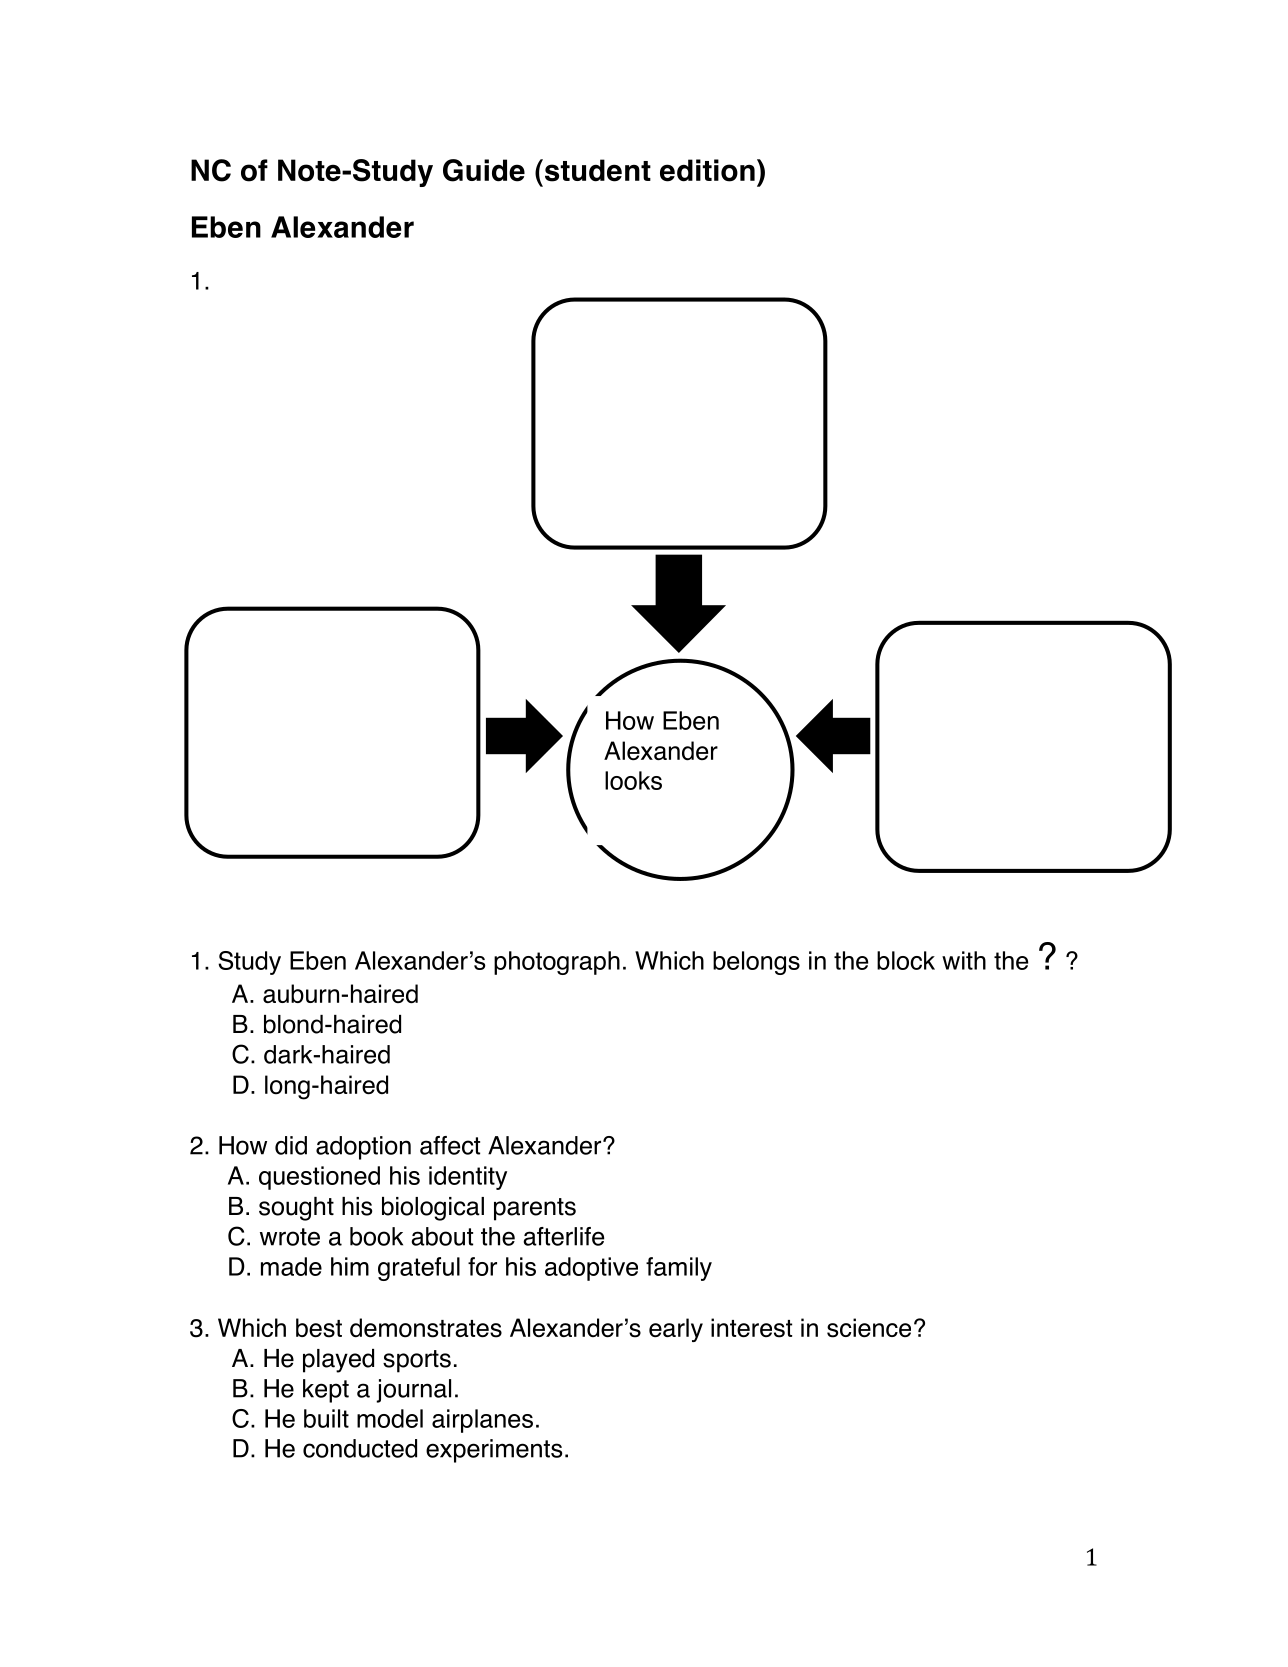 Image resolution: width=1288 pixels, height=1667 pixels. Describe the element at coordinates (450, 1145) in the screenshot. I see `affect` at that location.
